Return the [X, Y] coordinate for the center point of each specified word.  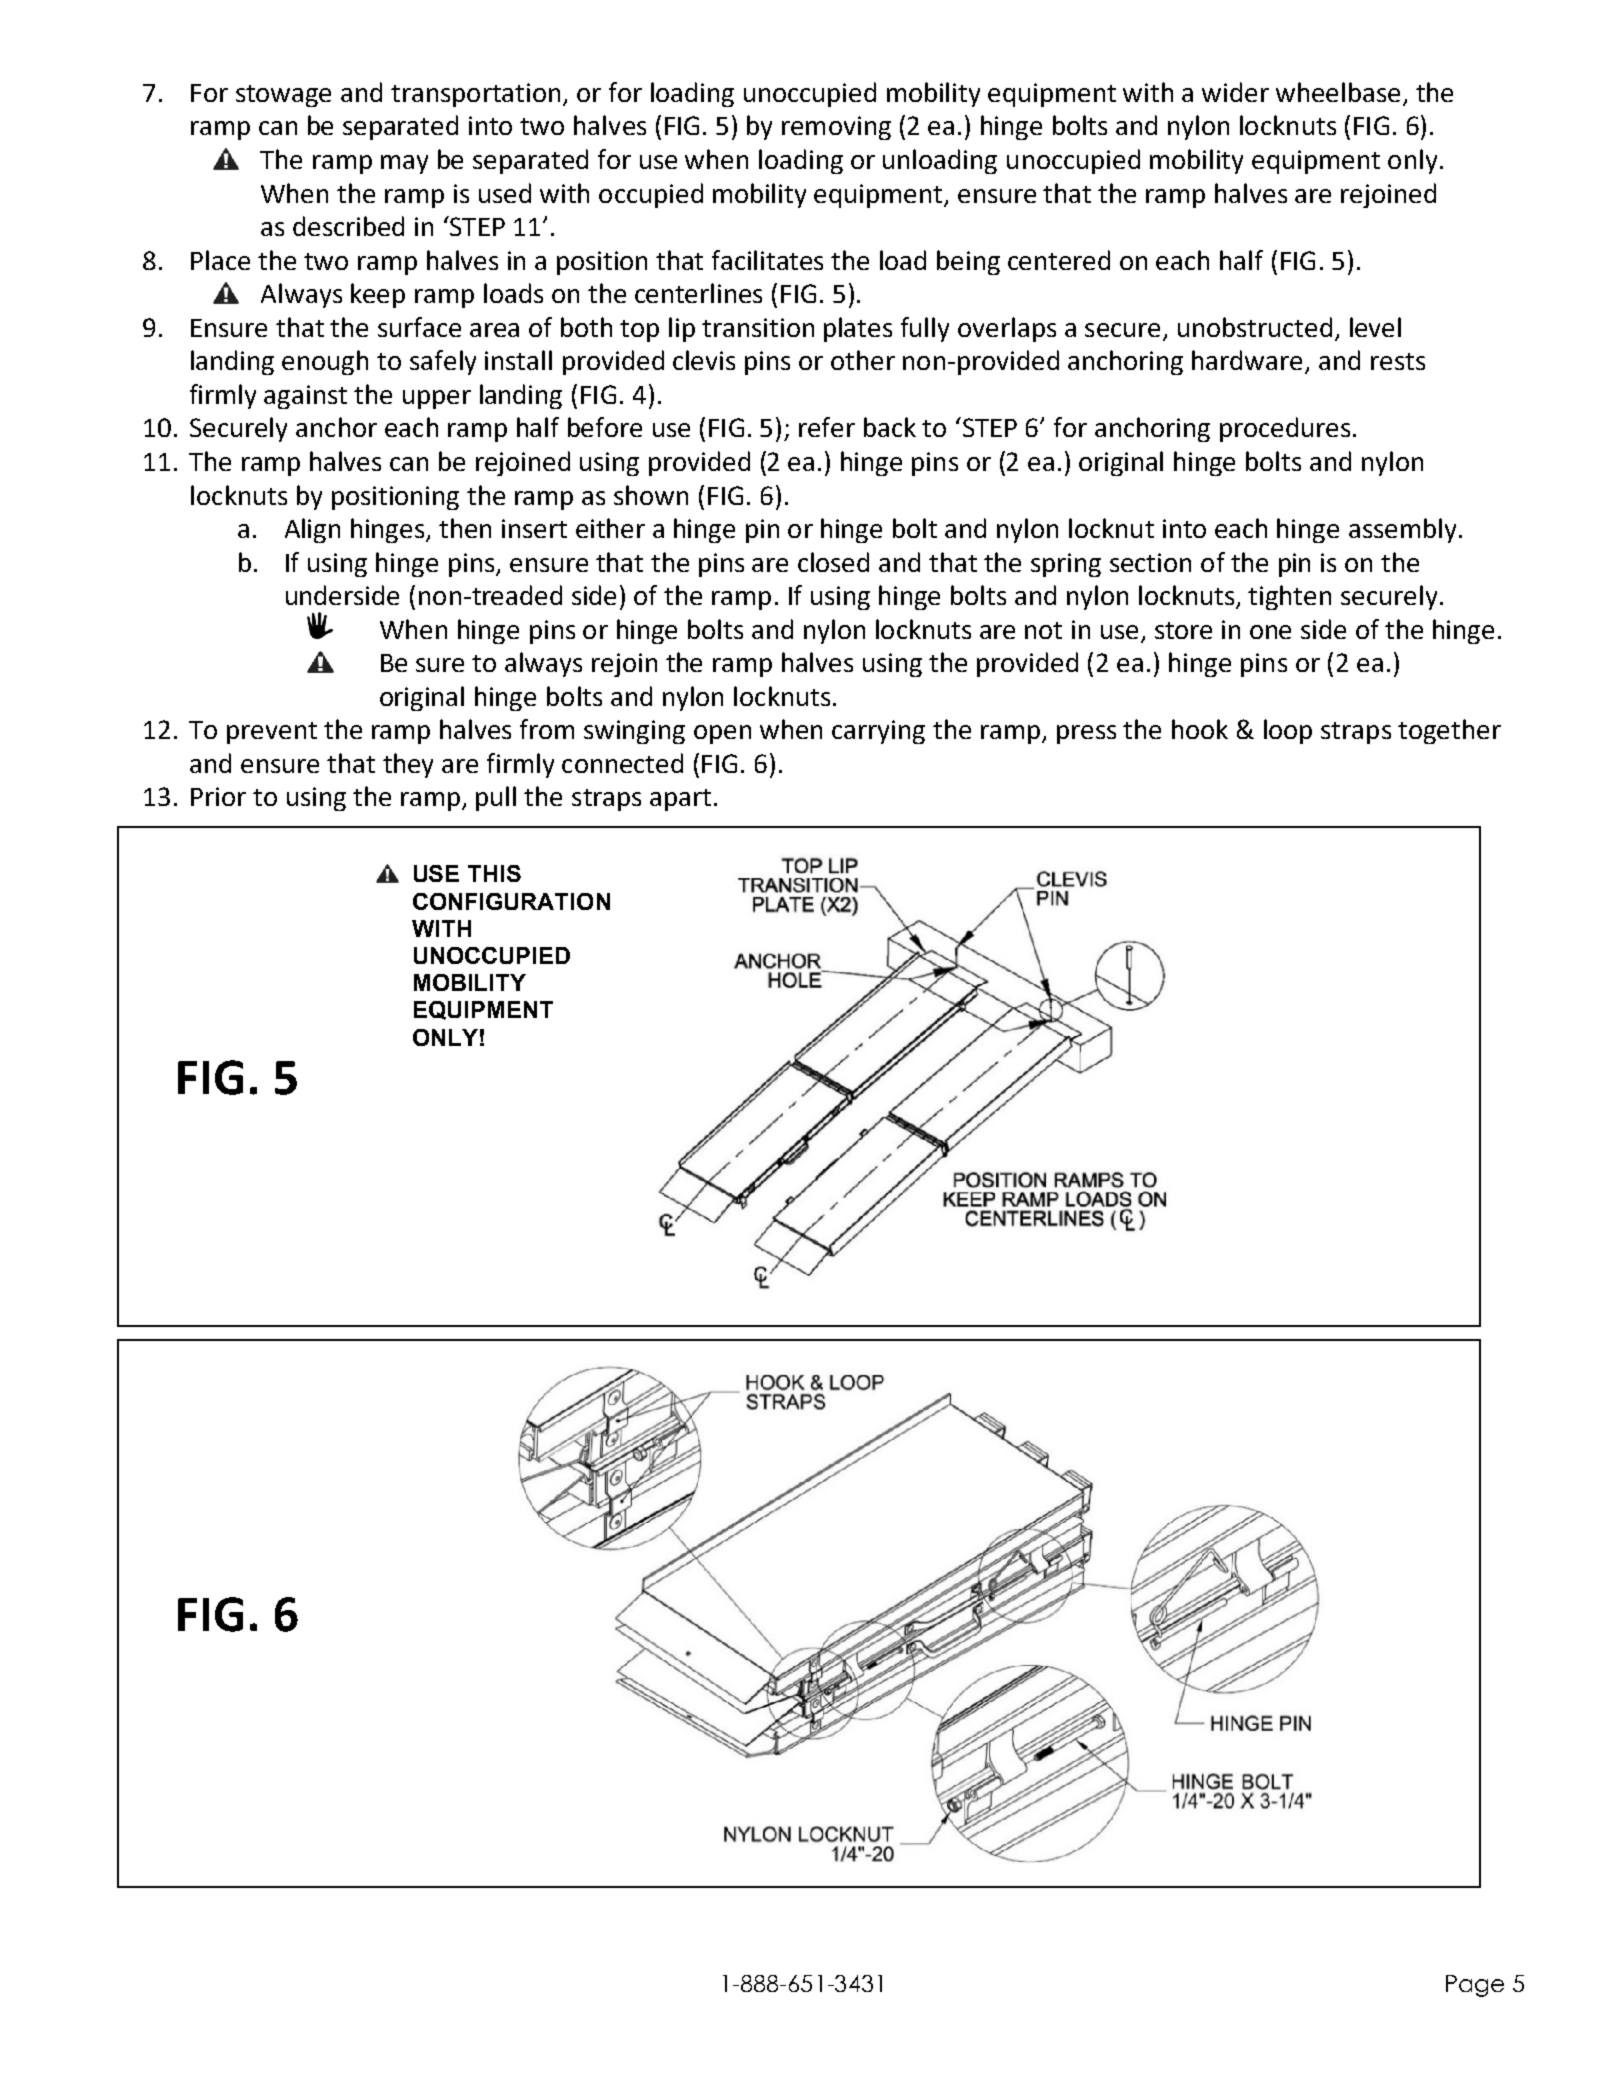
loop [1288, 731]
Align [312, 530]
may [404, 164]
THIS [494, 873]
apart [680, 800]
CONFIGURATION [511, 901]
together [1449, 731]
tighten [1289, 597]
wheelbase [1338, 92]
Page [1475, 1986]
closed [833, 562]
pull [496, 798]
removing [836, 128]
